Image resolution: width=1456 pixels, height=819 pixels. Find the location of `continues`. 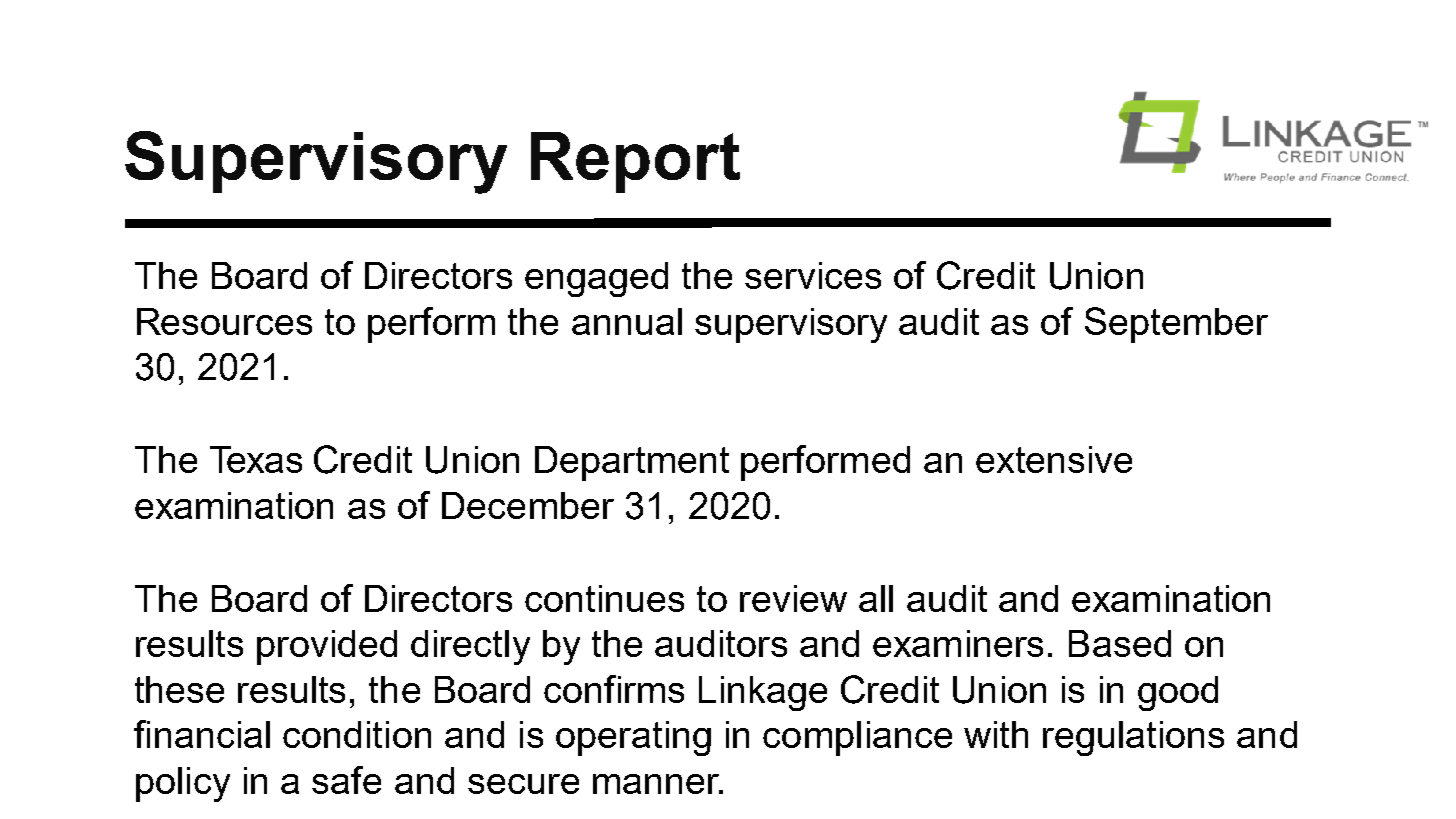

continues is located at coordinates (604, 598).
